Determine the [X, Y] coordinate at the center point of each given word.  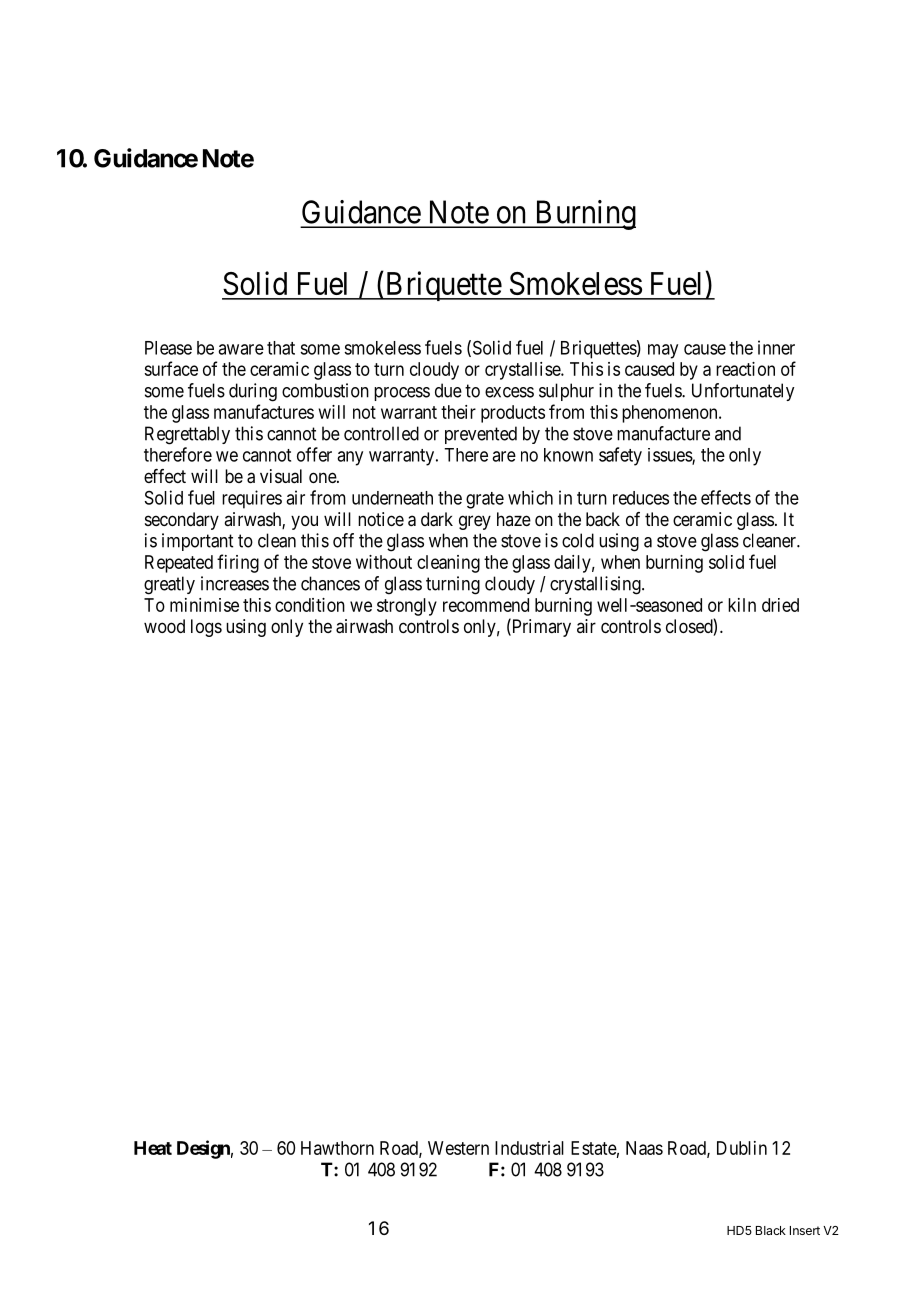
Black [771, 1230]
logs [206, 628]
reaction [745, 369]
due [448, 390]
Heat [153, 1148]
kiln [742, 605]
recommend [486, 605]
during [253, 392]
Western [458, 1148]
